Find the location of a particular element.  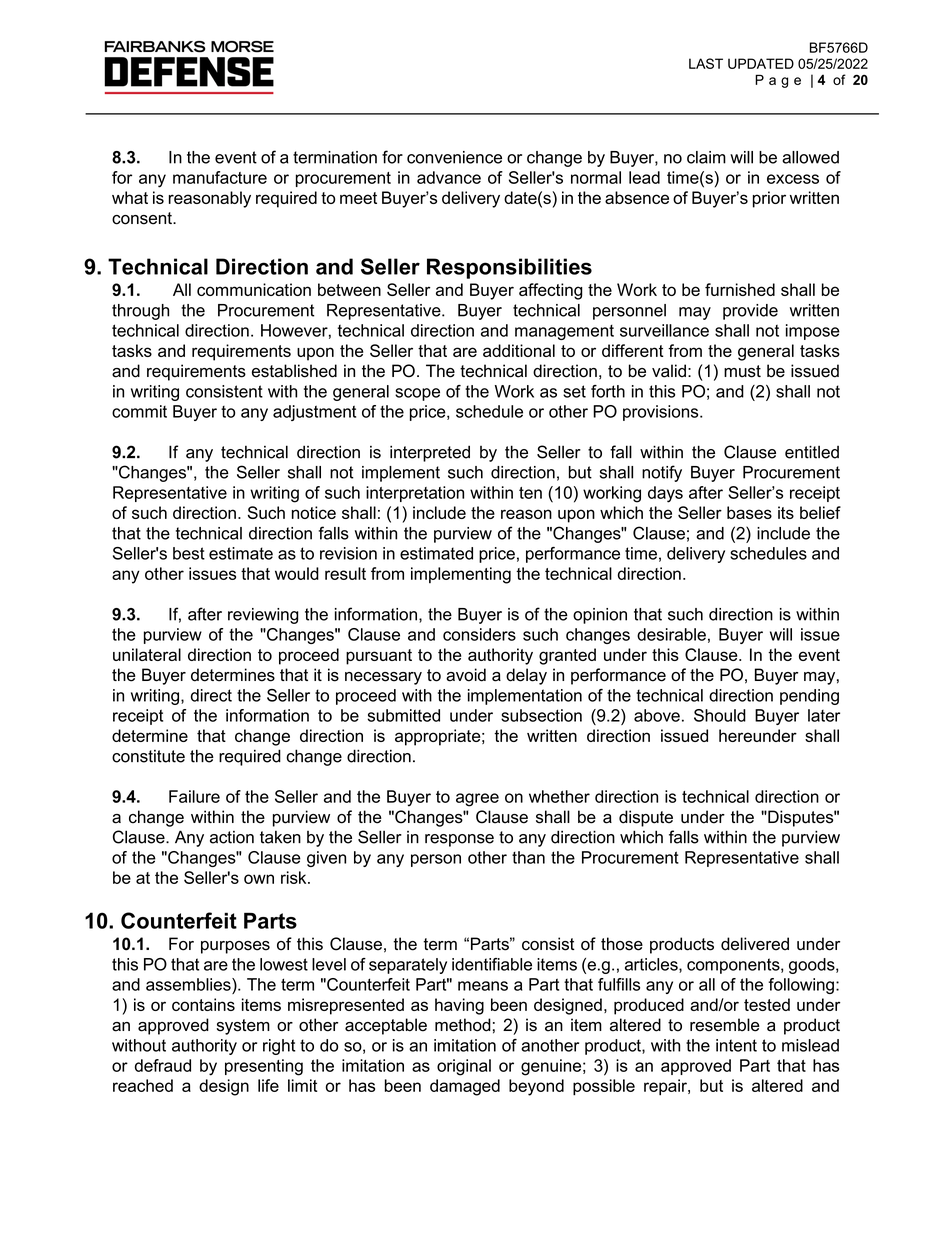

LAST is located at coordinates (706, 63).
